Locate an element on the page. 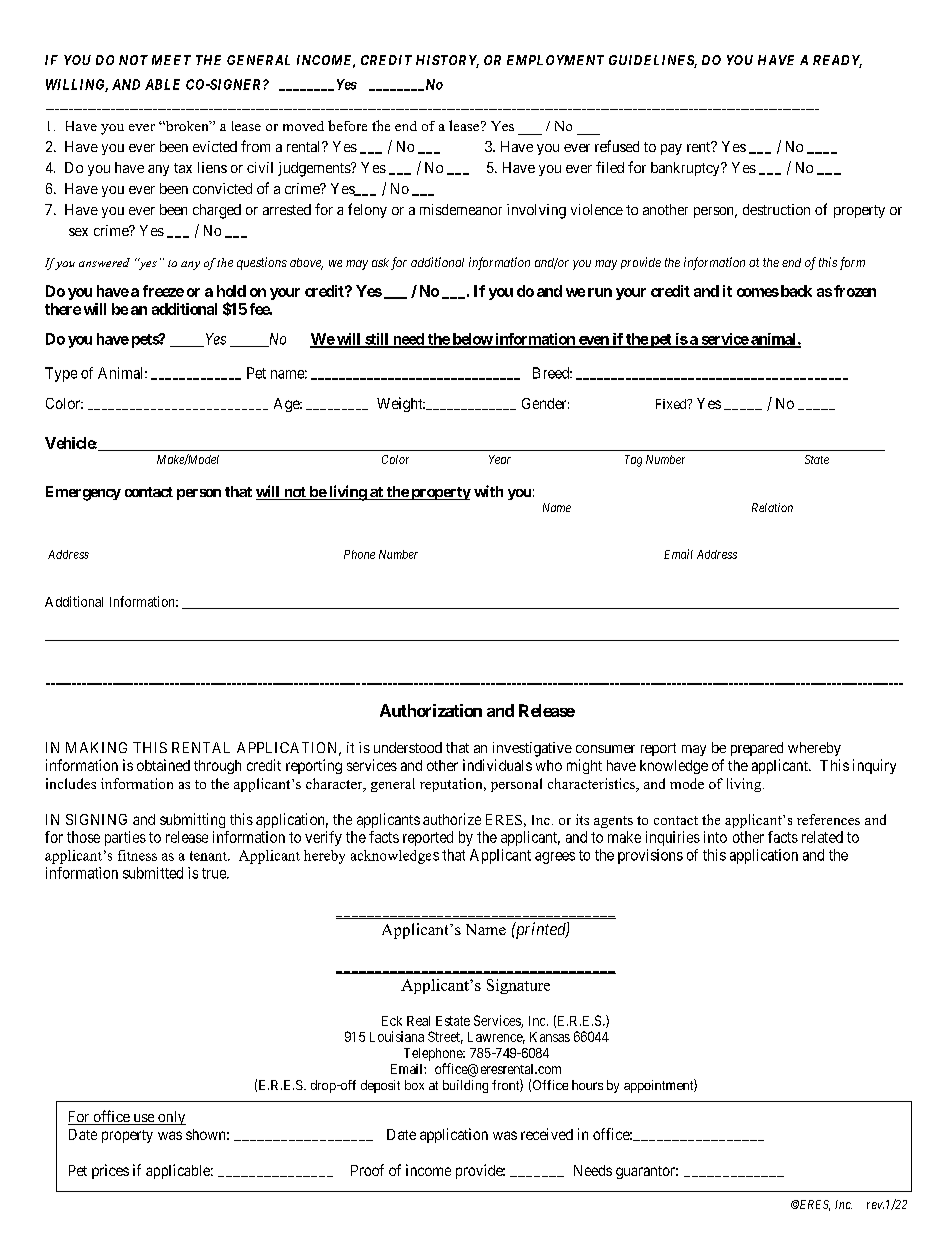  Type is located at coordinates (61, 374).
